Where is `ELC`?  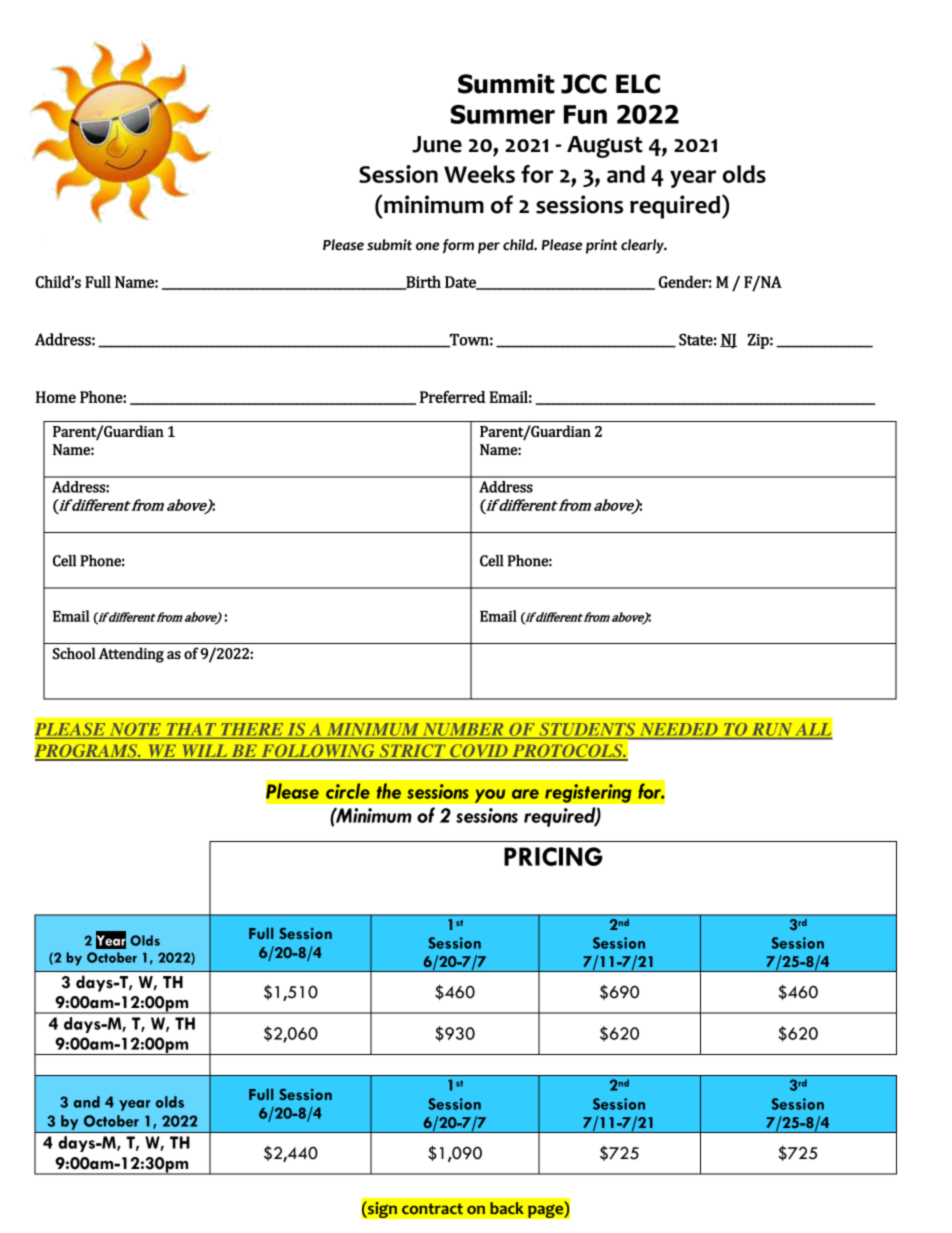
ELC is located at coordinates (638, 84).
